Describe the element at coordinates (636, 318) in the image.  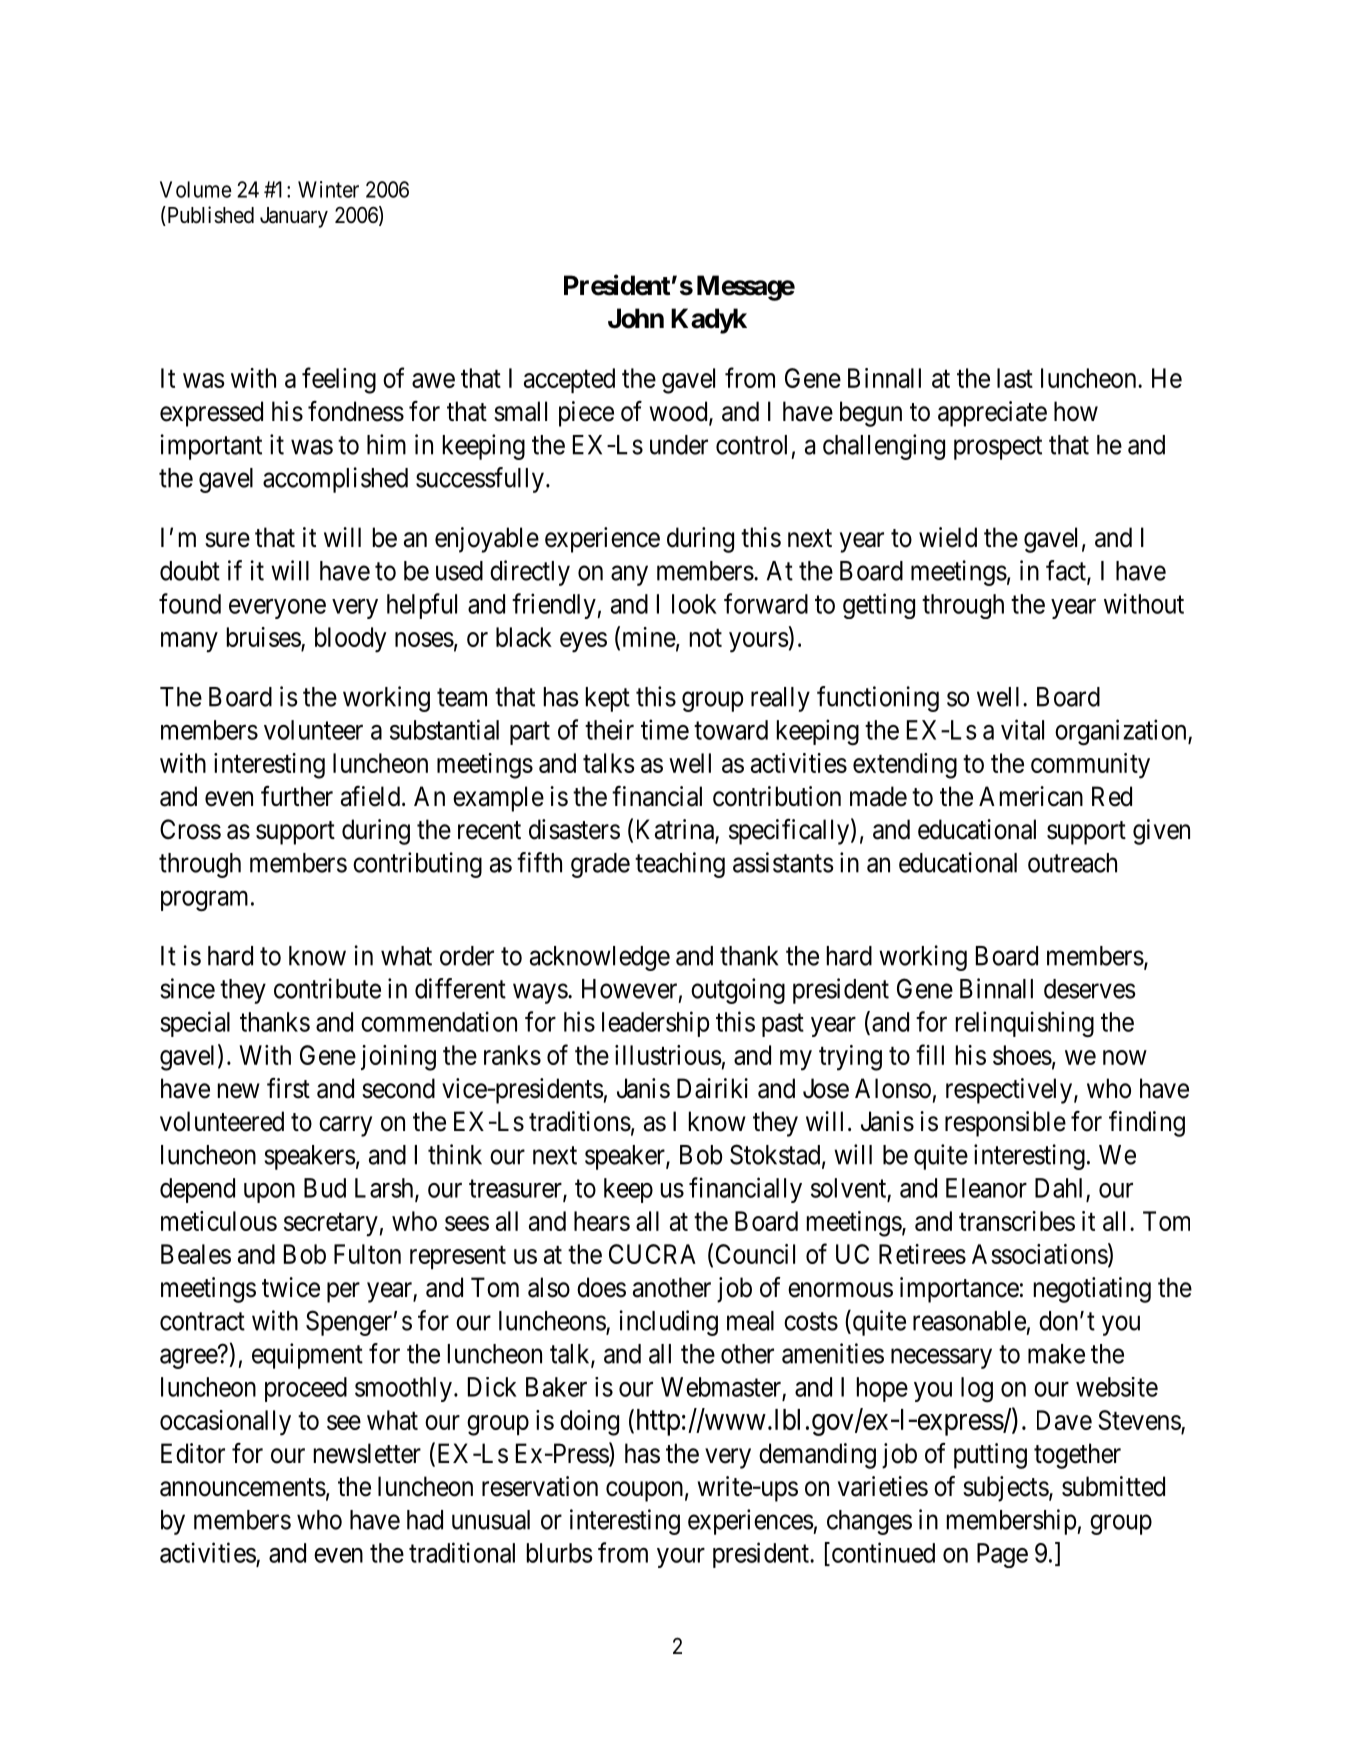
I see `John` at that location.
